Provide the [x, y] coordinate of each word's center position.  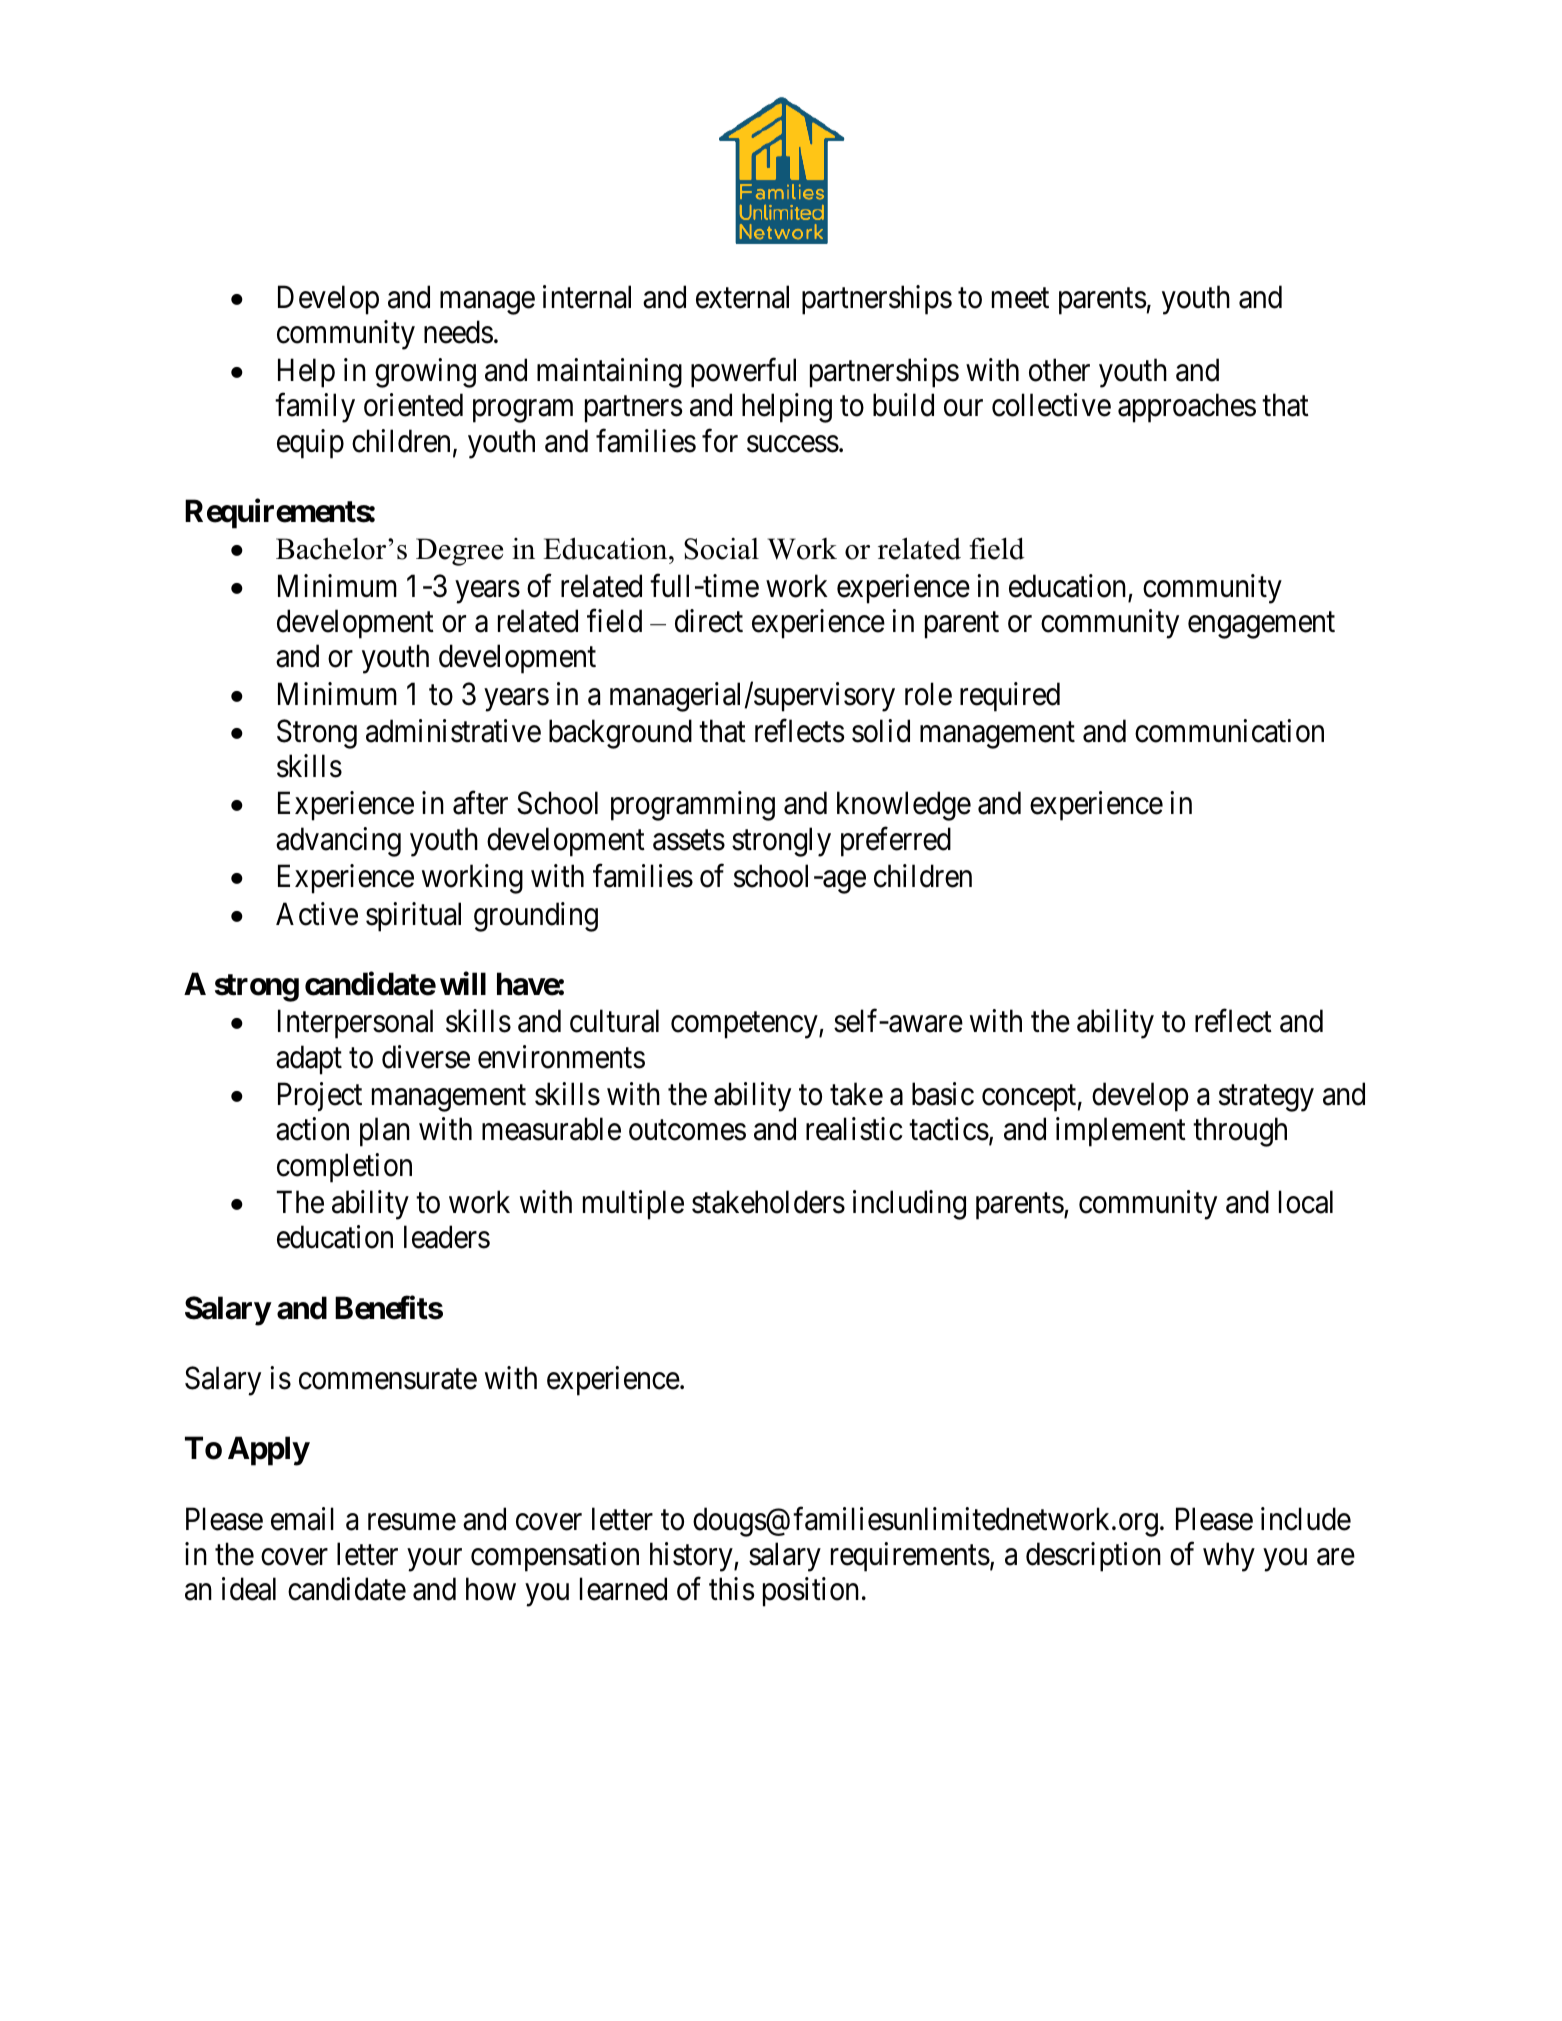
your [435, 1560]
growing [425, 373]
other [1059, 370]
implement [1121, 1132]
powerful [743, 373]
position [811, 1592]
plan [385, 1132]
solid [881, 731]
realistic [854, 1129]
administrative [453, 731]
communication [1229, 731]
